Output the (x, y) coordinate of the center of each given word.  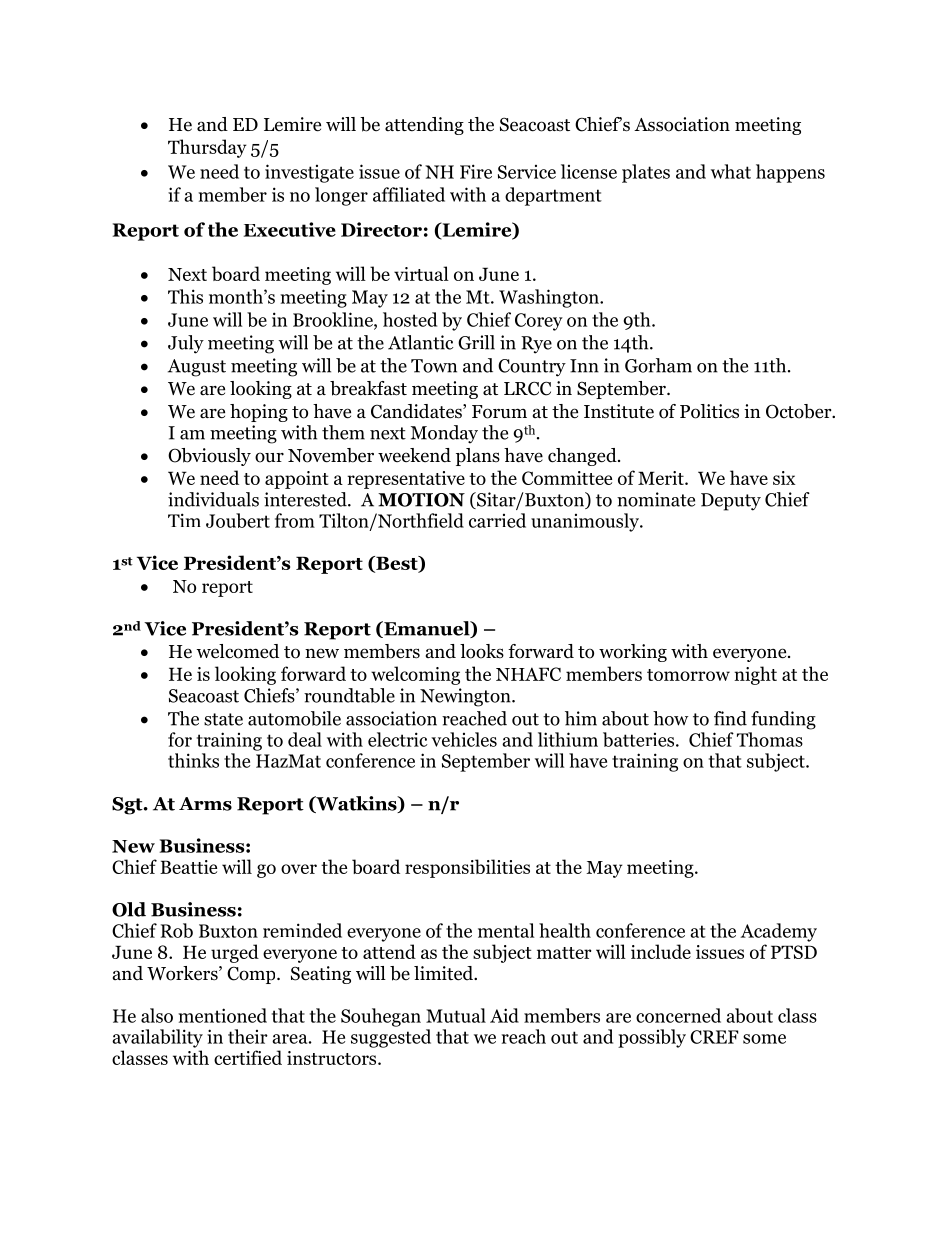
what (731, 171)
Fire (476, 171)
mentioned (222, 1015)
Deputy (731, 502)
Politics (709, 411)
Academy (779, 932)
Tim (184, 520)
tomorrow (688, 675)
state (223, 719)
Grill (476, 342)
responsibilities (467, 868)
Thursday (207, 148)
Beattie (188, 867)
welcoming (415, 675)
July (186, 344)
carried (497, 520)
